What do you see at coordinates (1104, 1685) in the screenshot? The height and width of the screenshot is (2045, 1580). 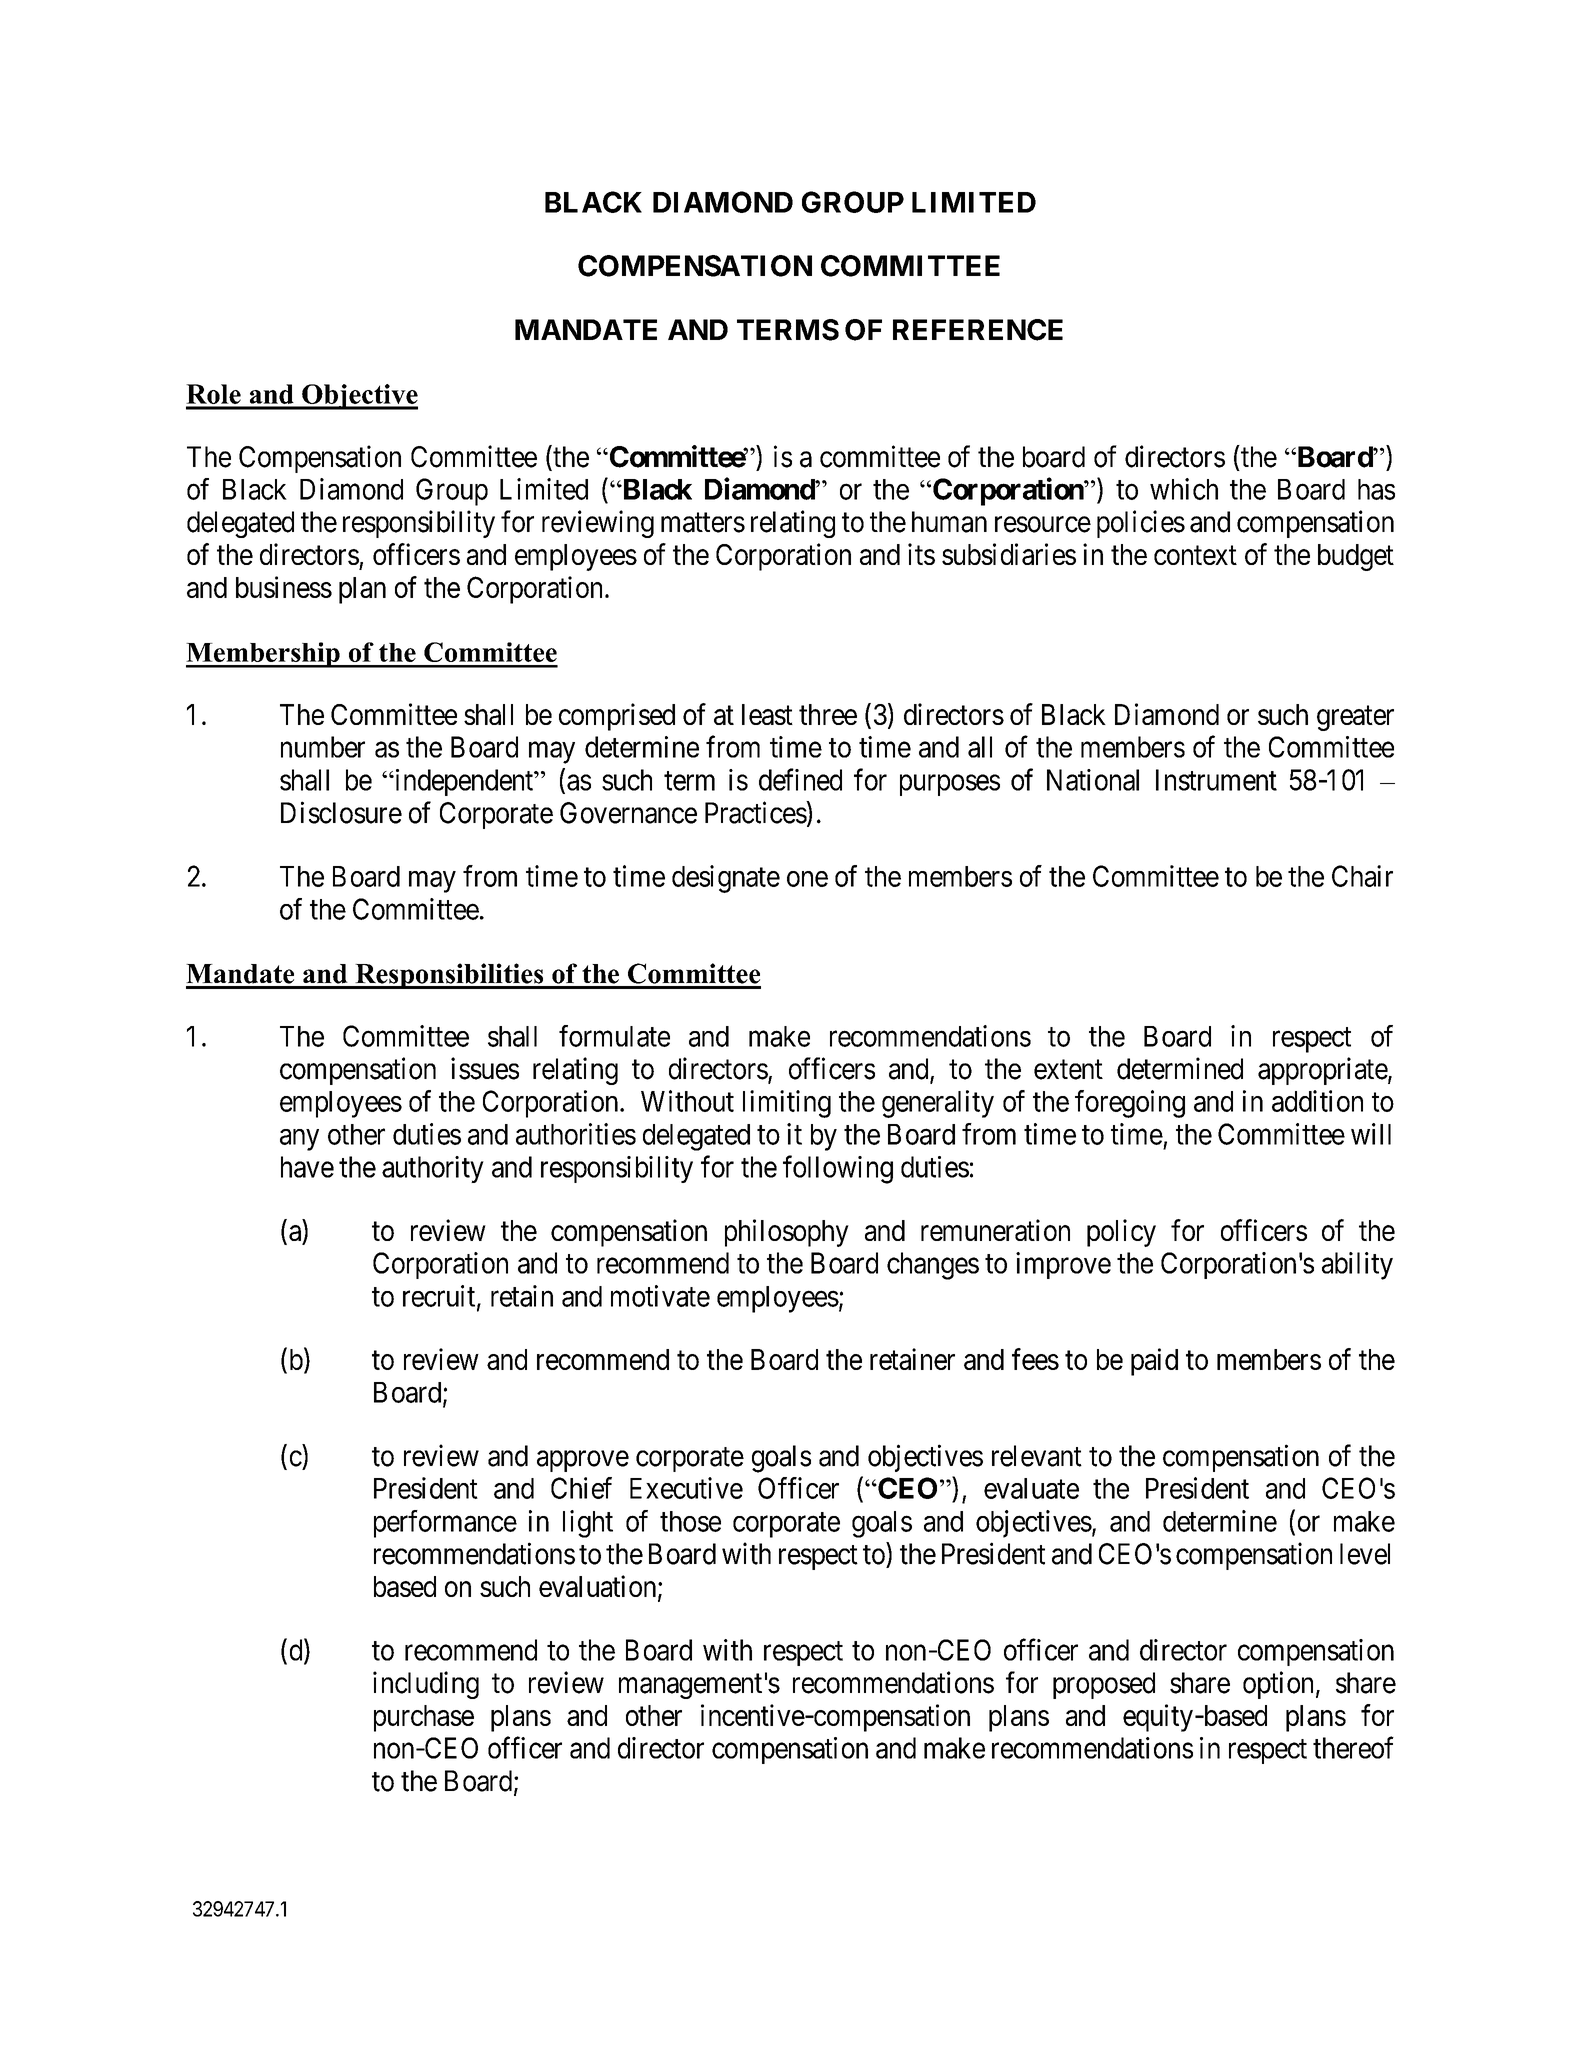 I see `proposed` at bounding box center [1104, 1685].
